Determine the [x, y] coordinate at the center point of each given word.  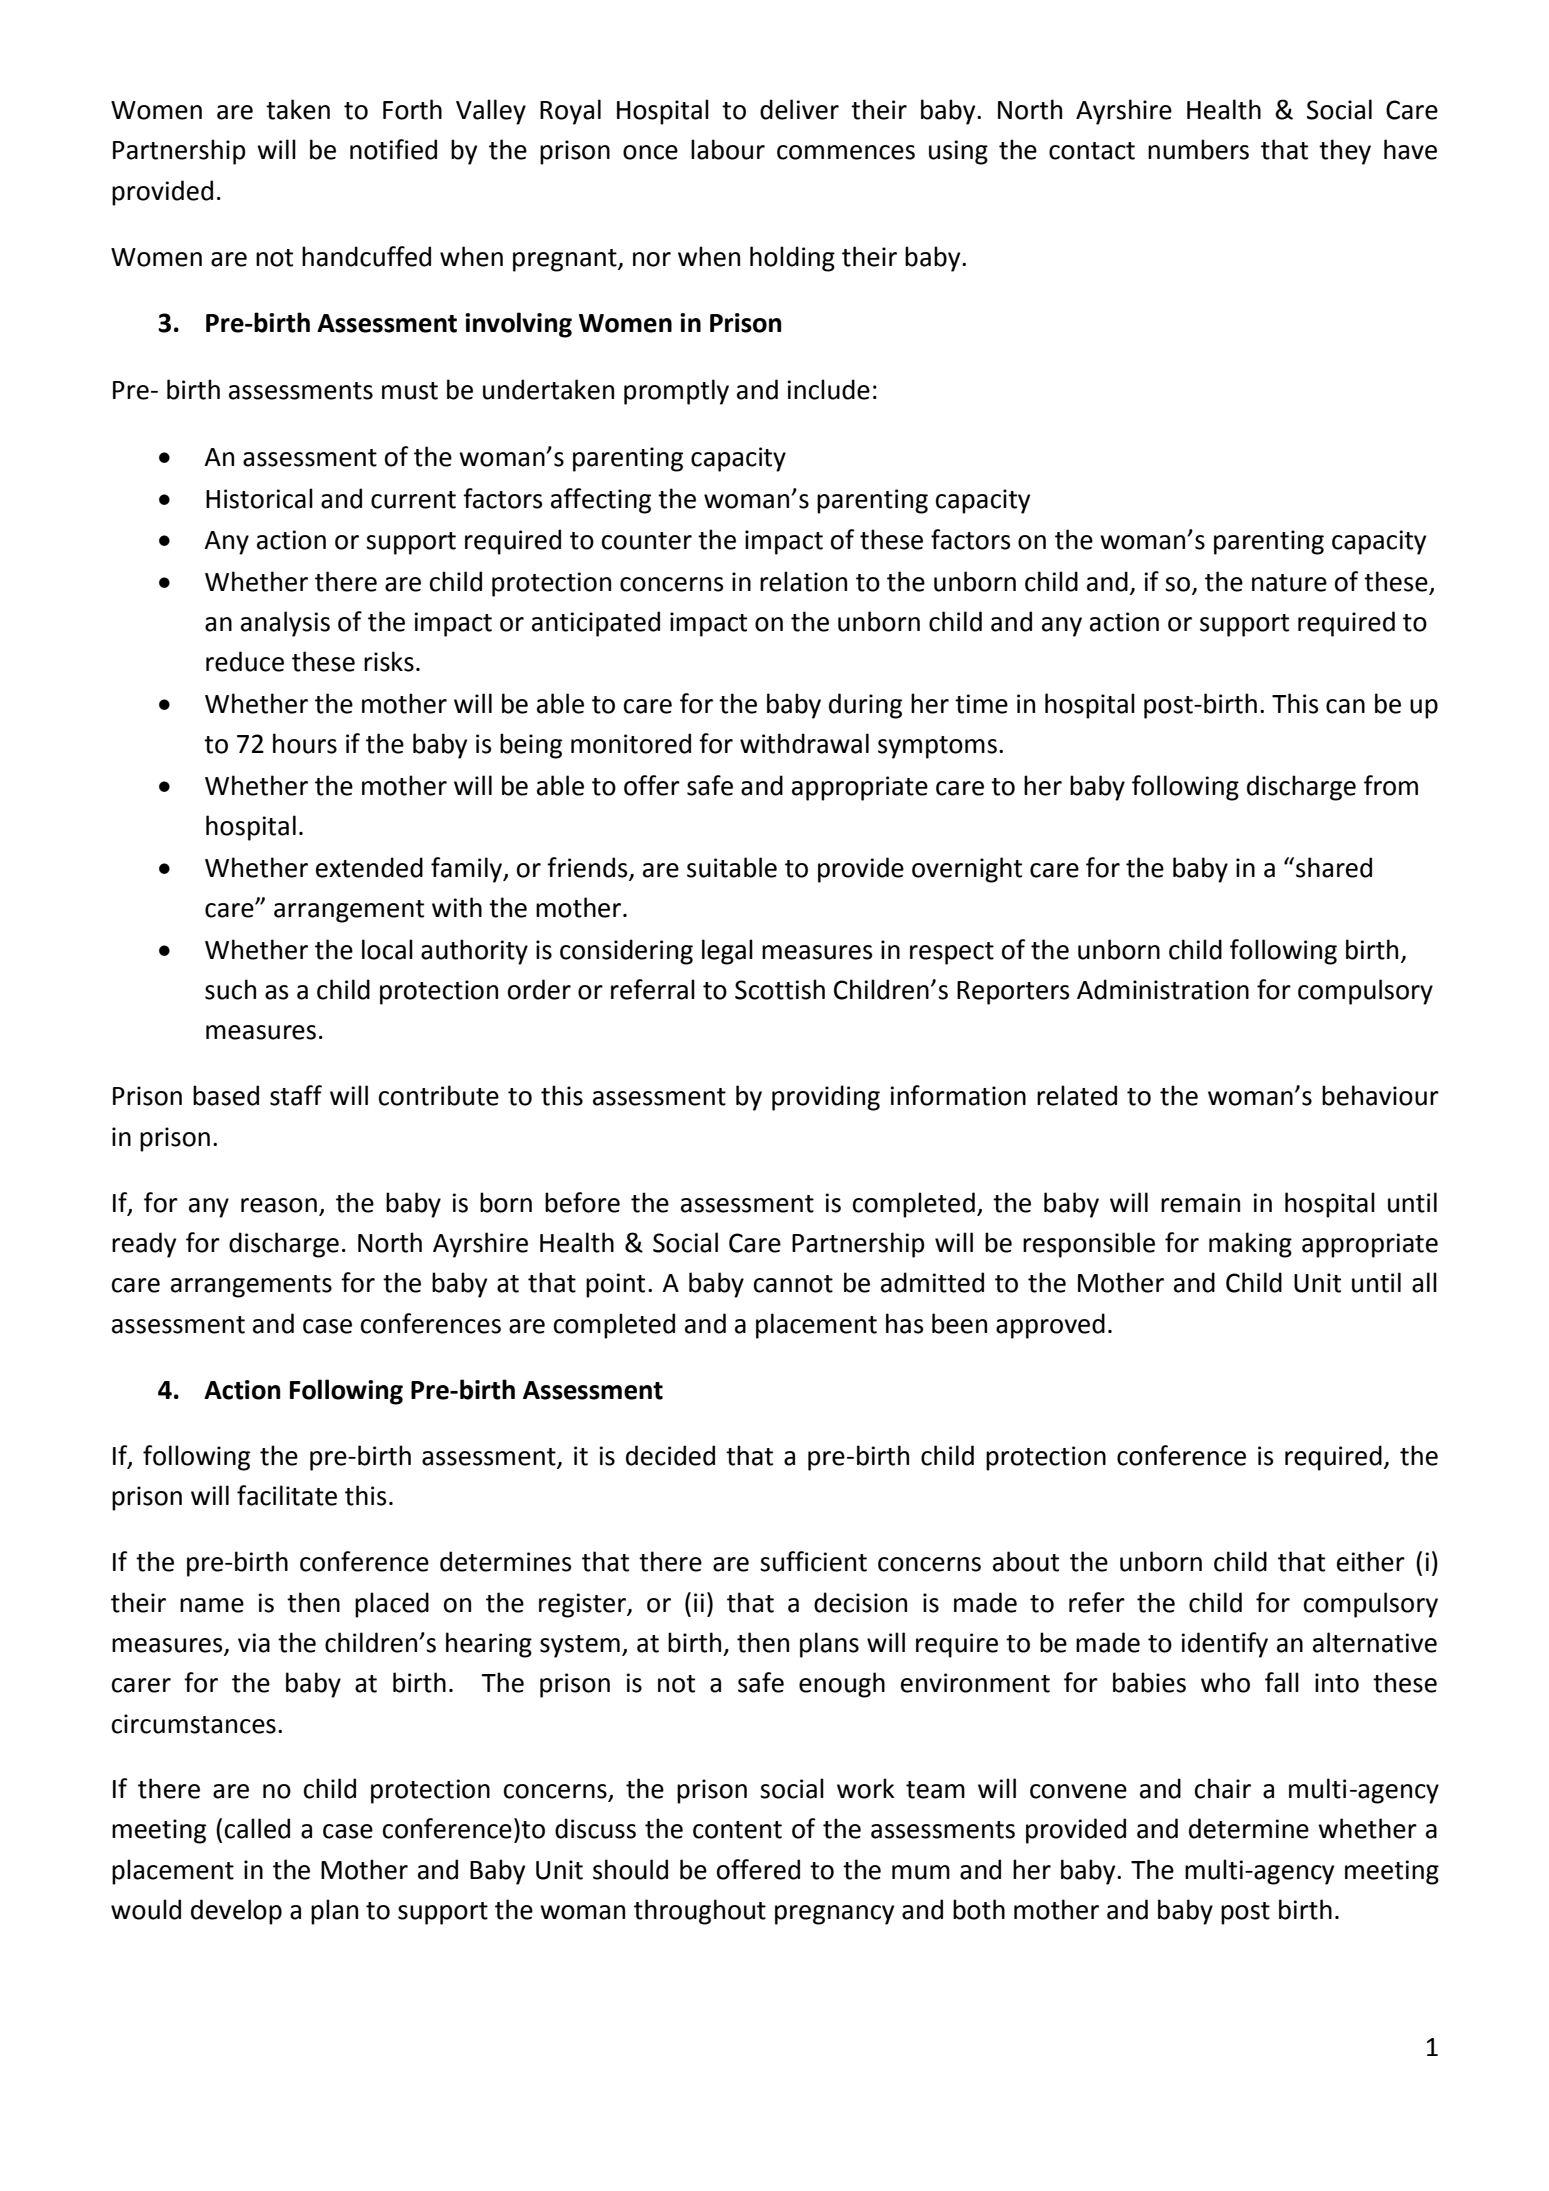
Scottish [780, 989]
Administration [1163, 989]
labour [728, 149]
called [257, 1828]
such [230, 989]
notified [393, 149]
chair [1223, 1788]
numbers [1198, 149]
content [737, 1830]
